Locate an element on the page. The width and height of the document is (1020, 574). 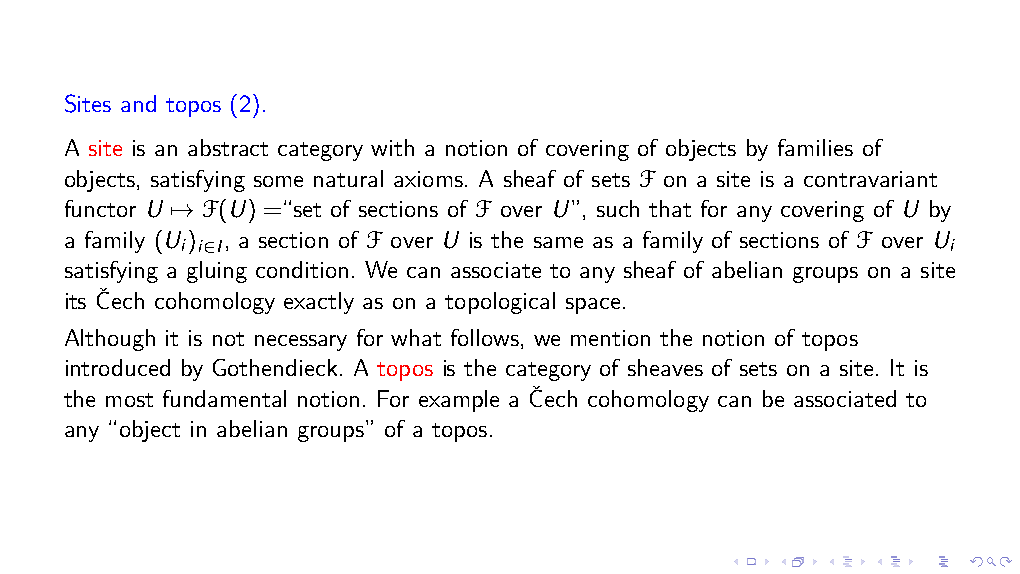
that is located at coordinates (670, 208).
